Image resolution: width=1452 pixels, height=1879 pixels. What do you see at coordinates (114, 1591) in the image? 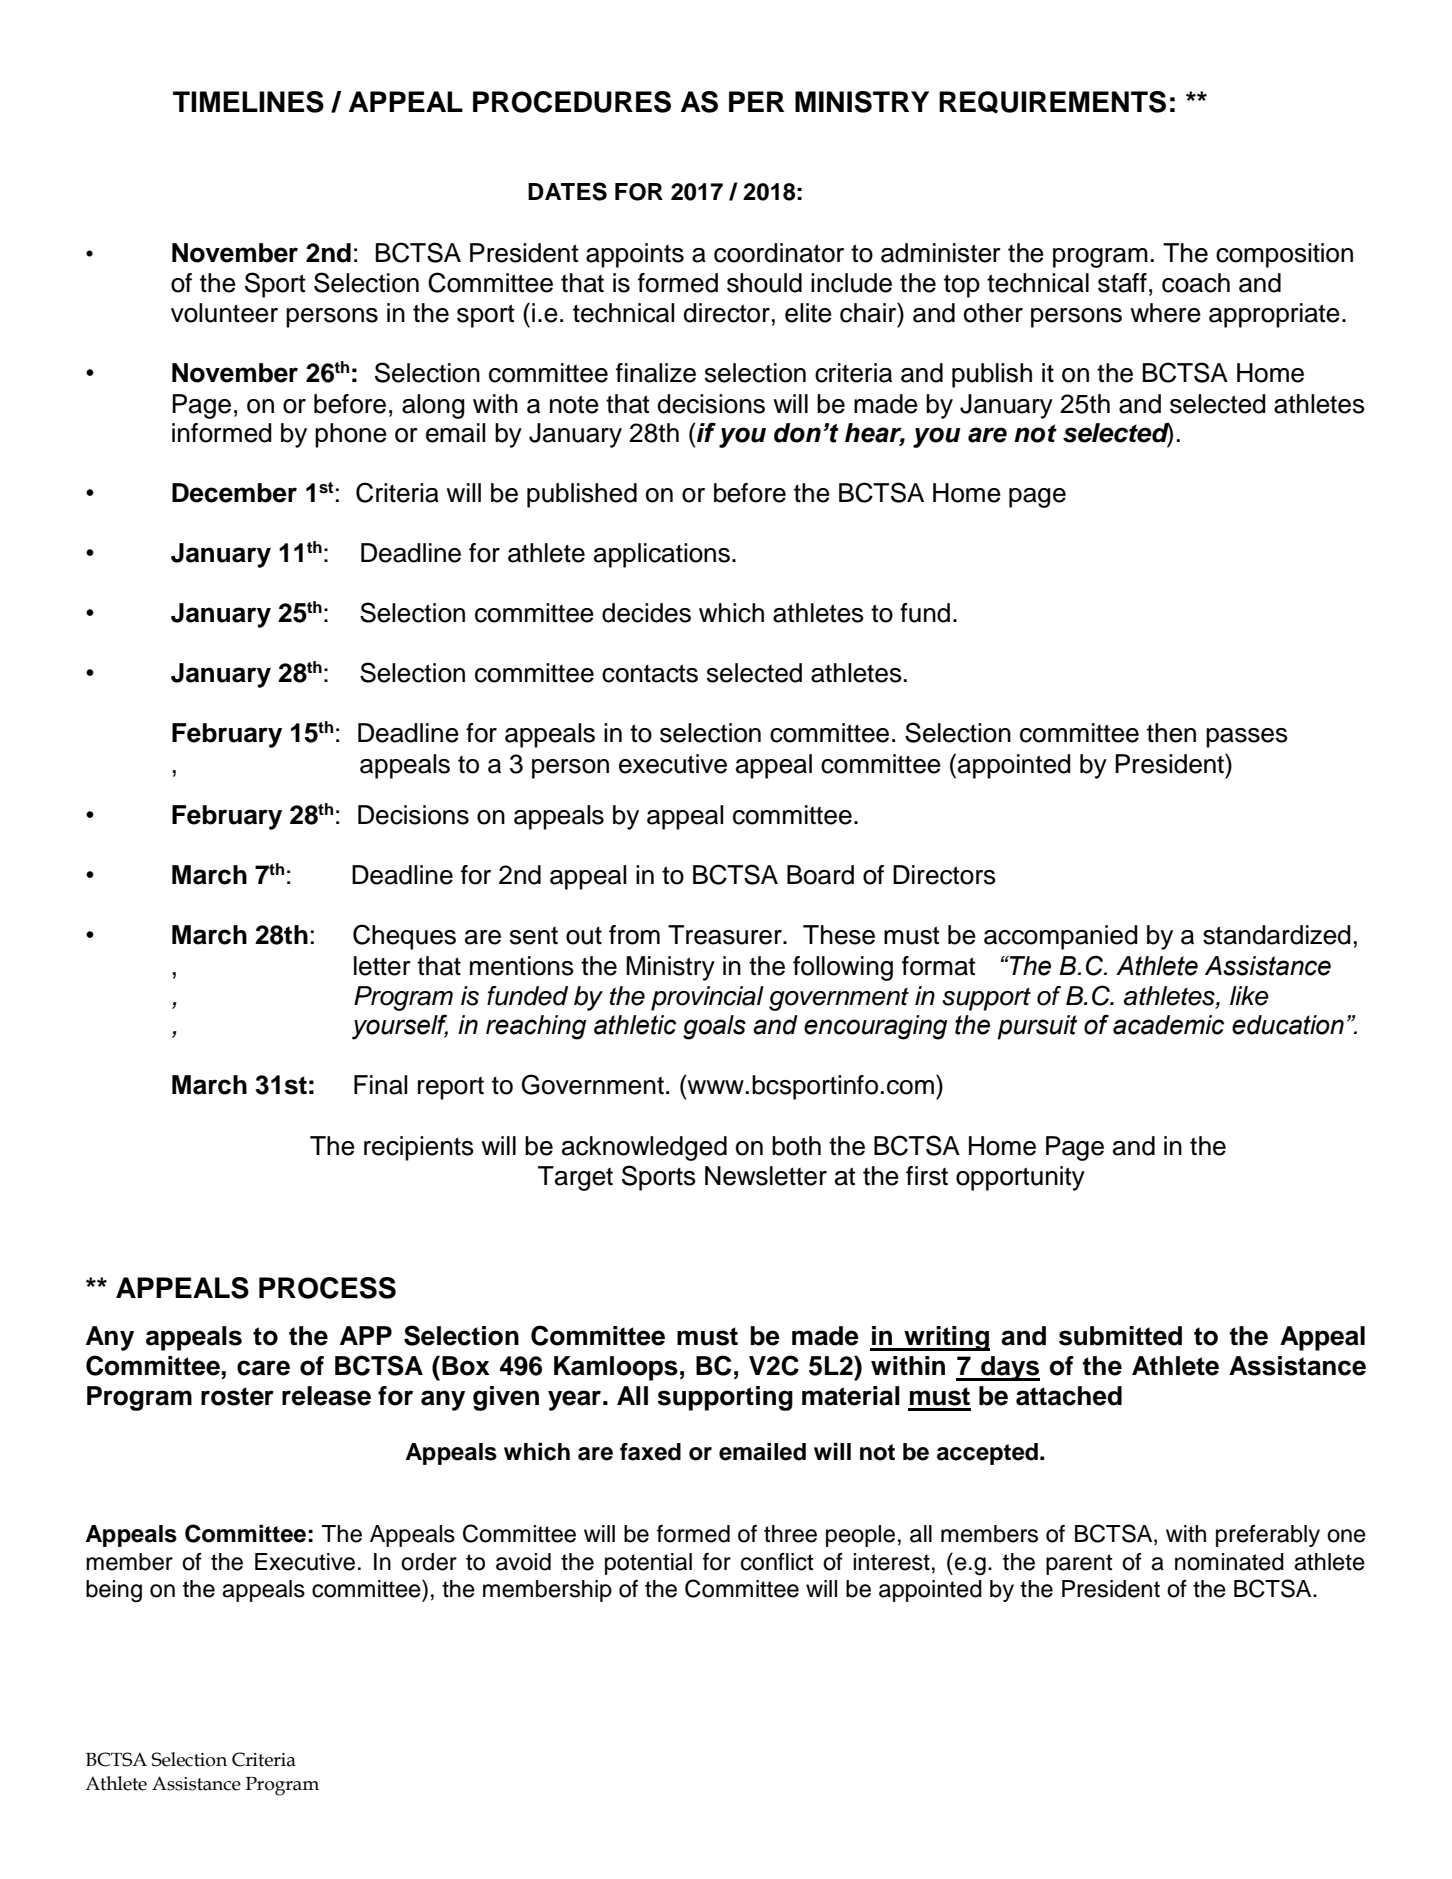
I see `being` at bounding box center [114, 1591].
